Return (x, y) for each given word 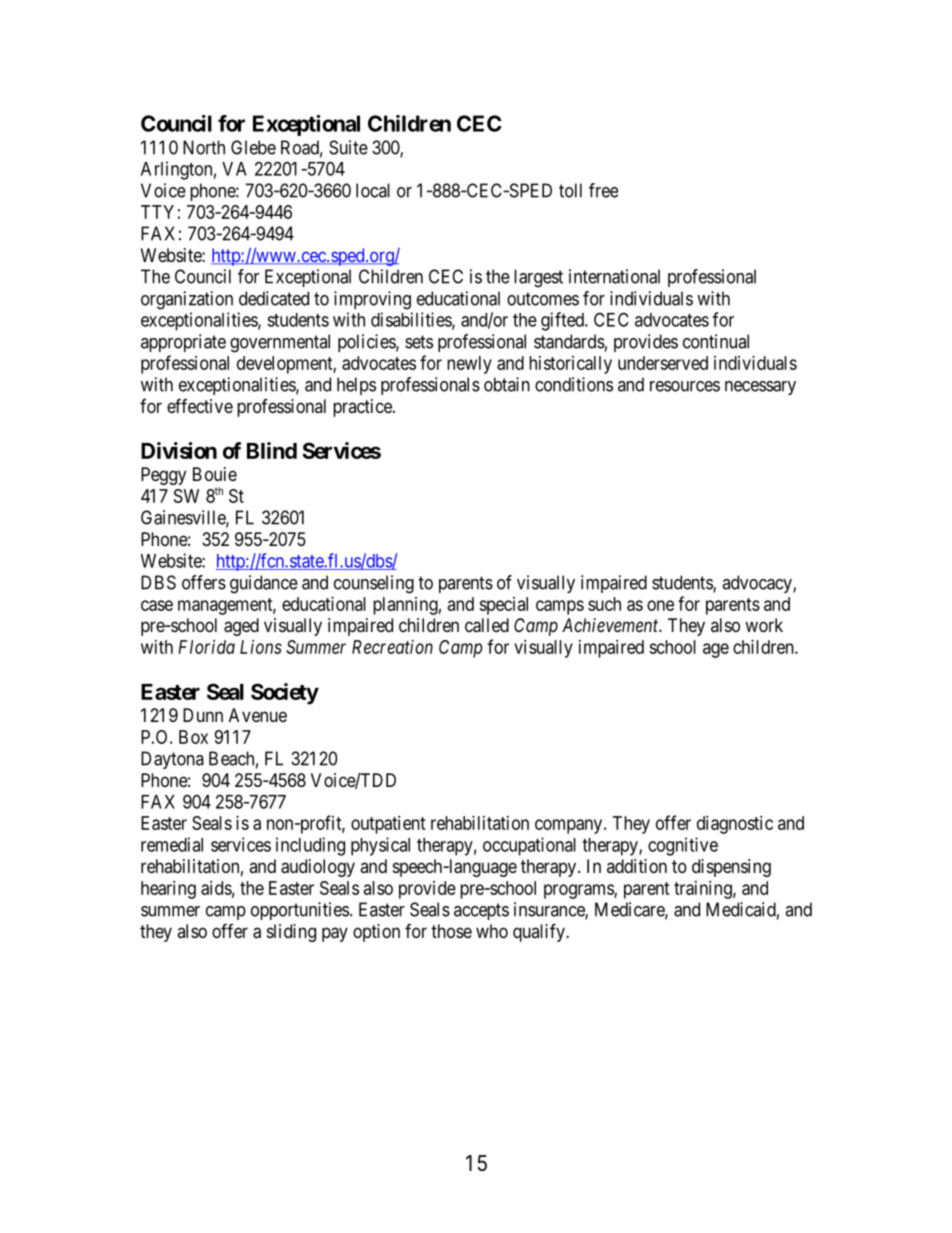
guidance (264, 584)
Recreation (392, 647)
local (373, 190)
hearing (168, 890)
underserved (663, 363)
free (603, 190)
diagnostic (735, 825)
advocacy (758, 584)
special (503, 606)
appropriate (183, 343)
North (204, 147)
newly (469, 365)
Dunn (203, 715)
